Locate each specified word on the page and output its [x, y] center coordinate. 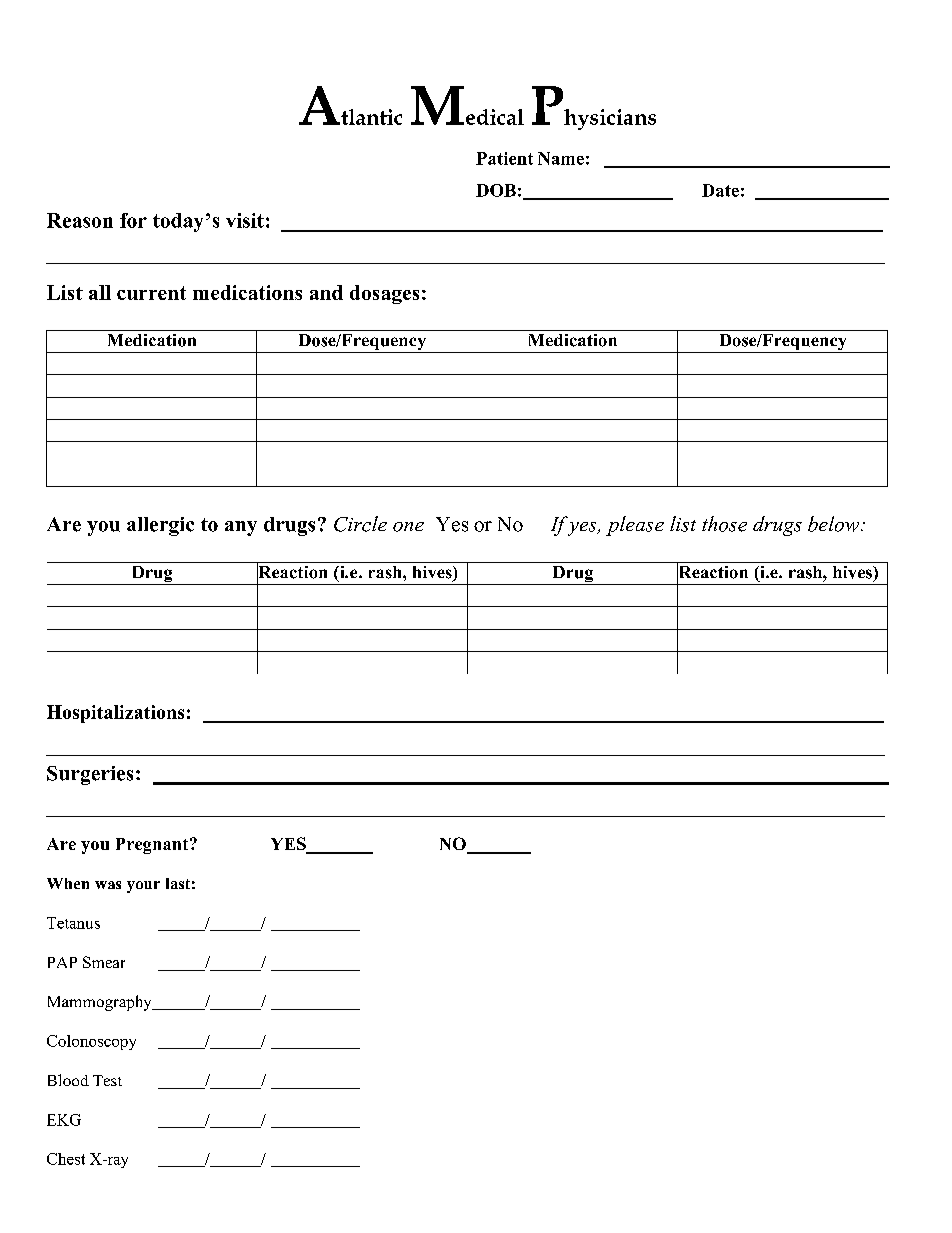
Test [107, 1080]
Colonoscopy [91, 1042]
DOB [496, 190]
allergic [160, 526]
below [835, 524]
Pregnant [153, 846]
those [724, 524]
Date [720, 190]
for [133, 220]
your [143, 887]
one [408, 527]
